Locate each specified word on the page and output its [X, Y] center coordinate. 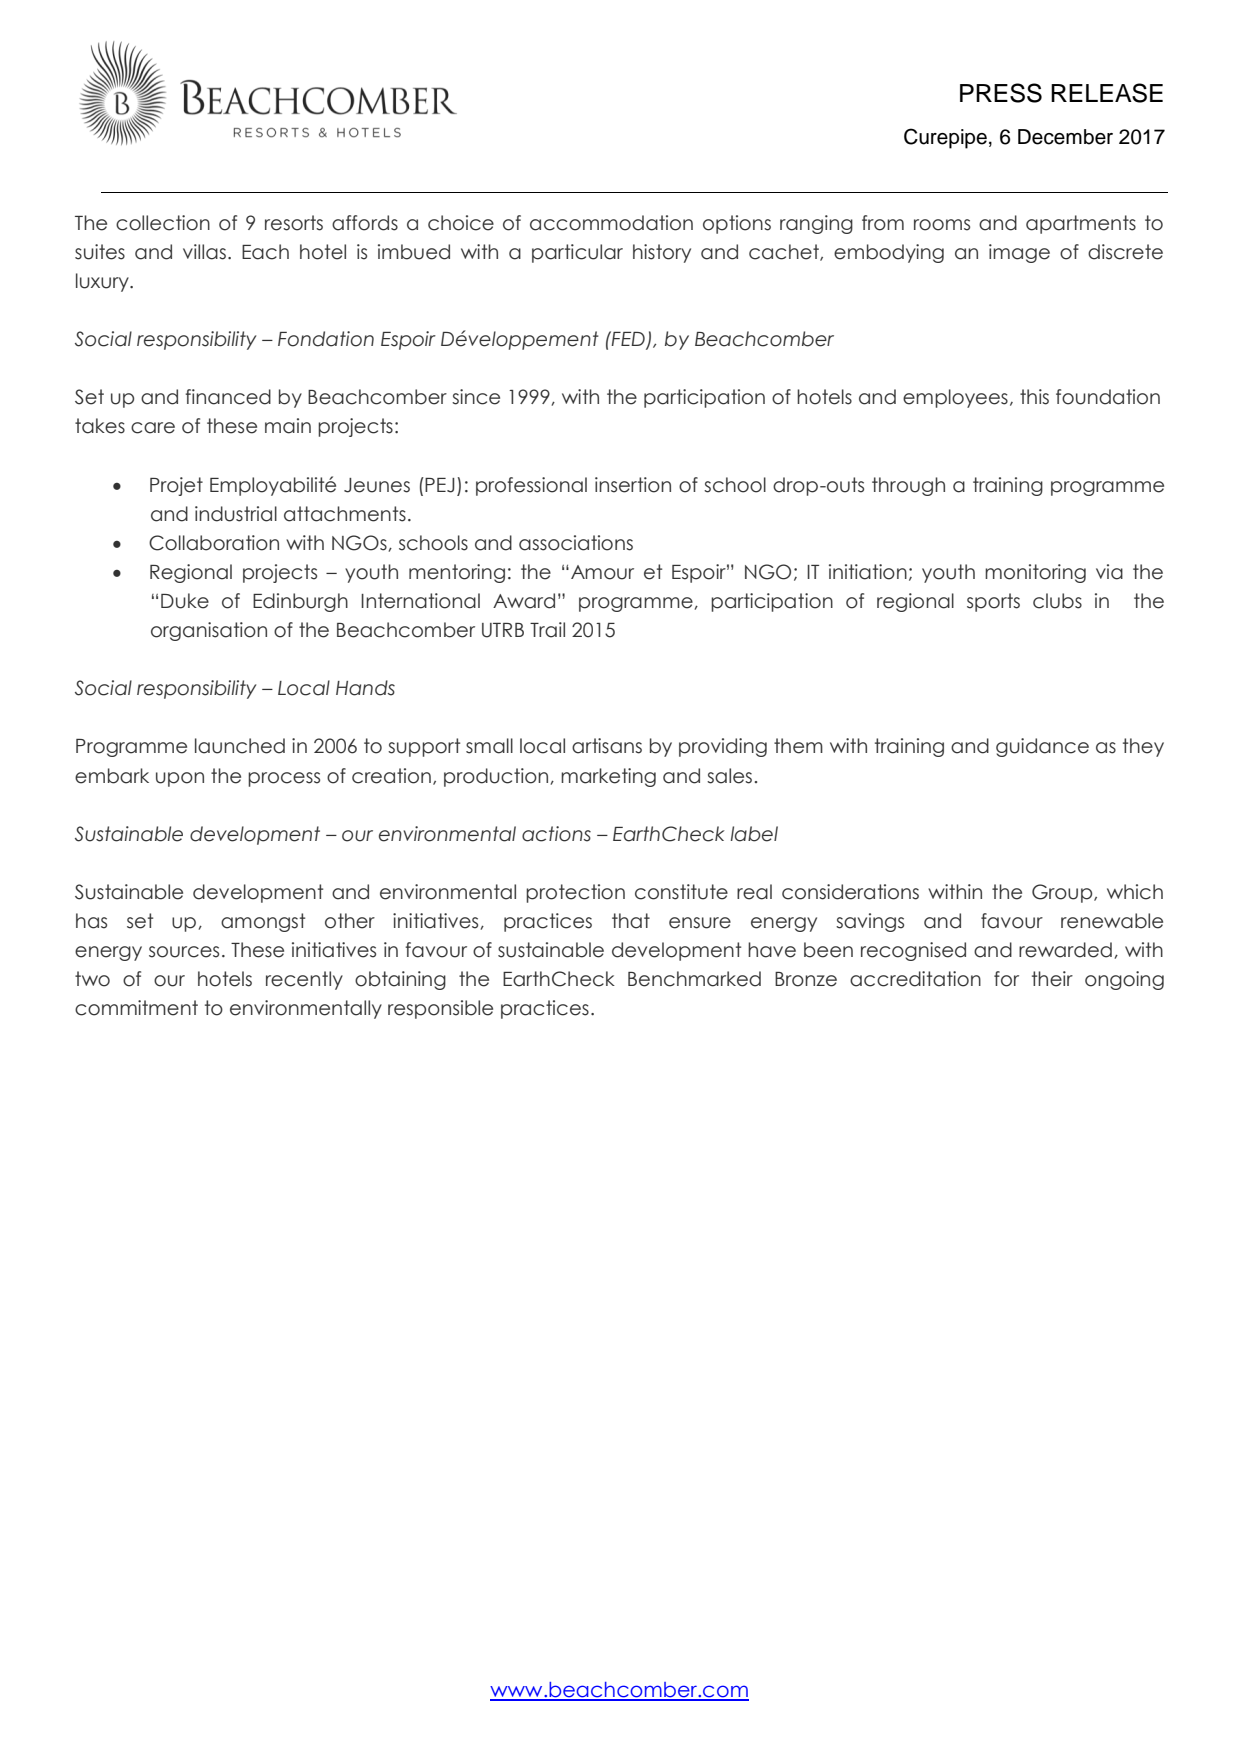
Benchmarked [694, 979]
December [1065, 137]
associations [576, 543]
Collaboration [214, 543]
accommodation [611, 223]
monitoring [1035, 573]
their [1052, 979]
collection [163, 223]
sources [184, 952]
